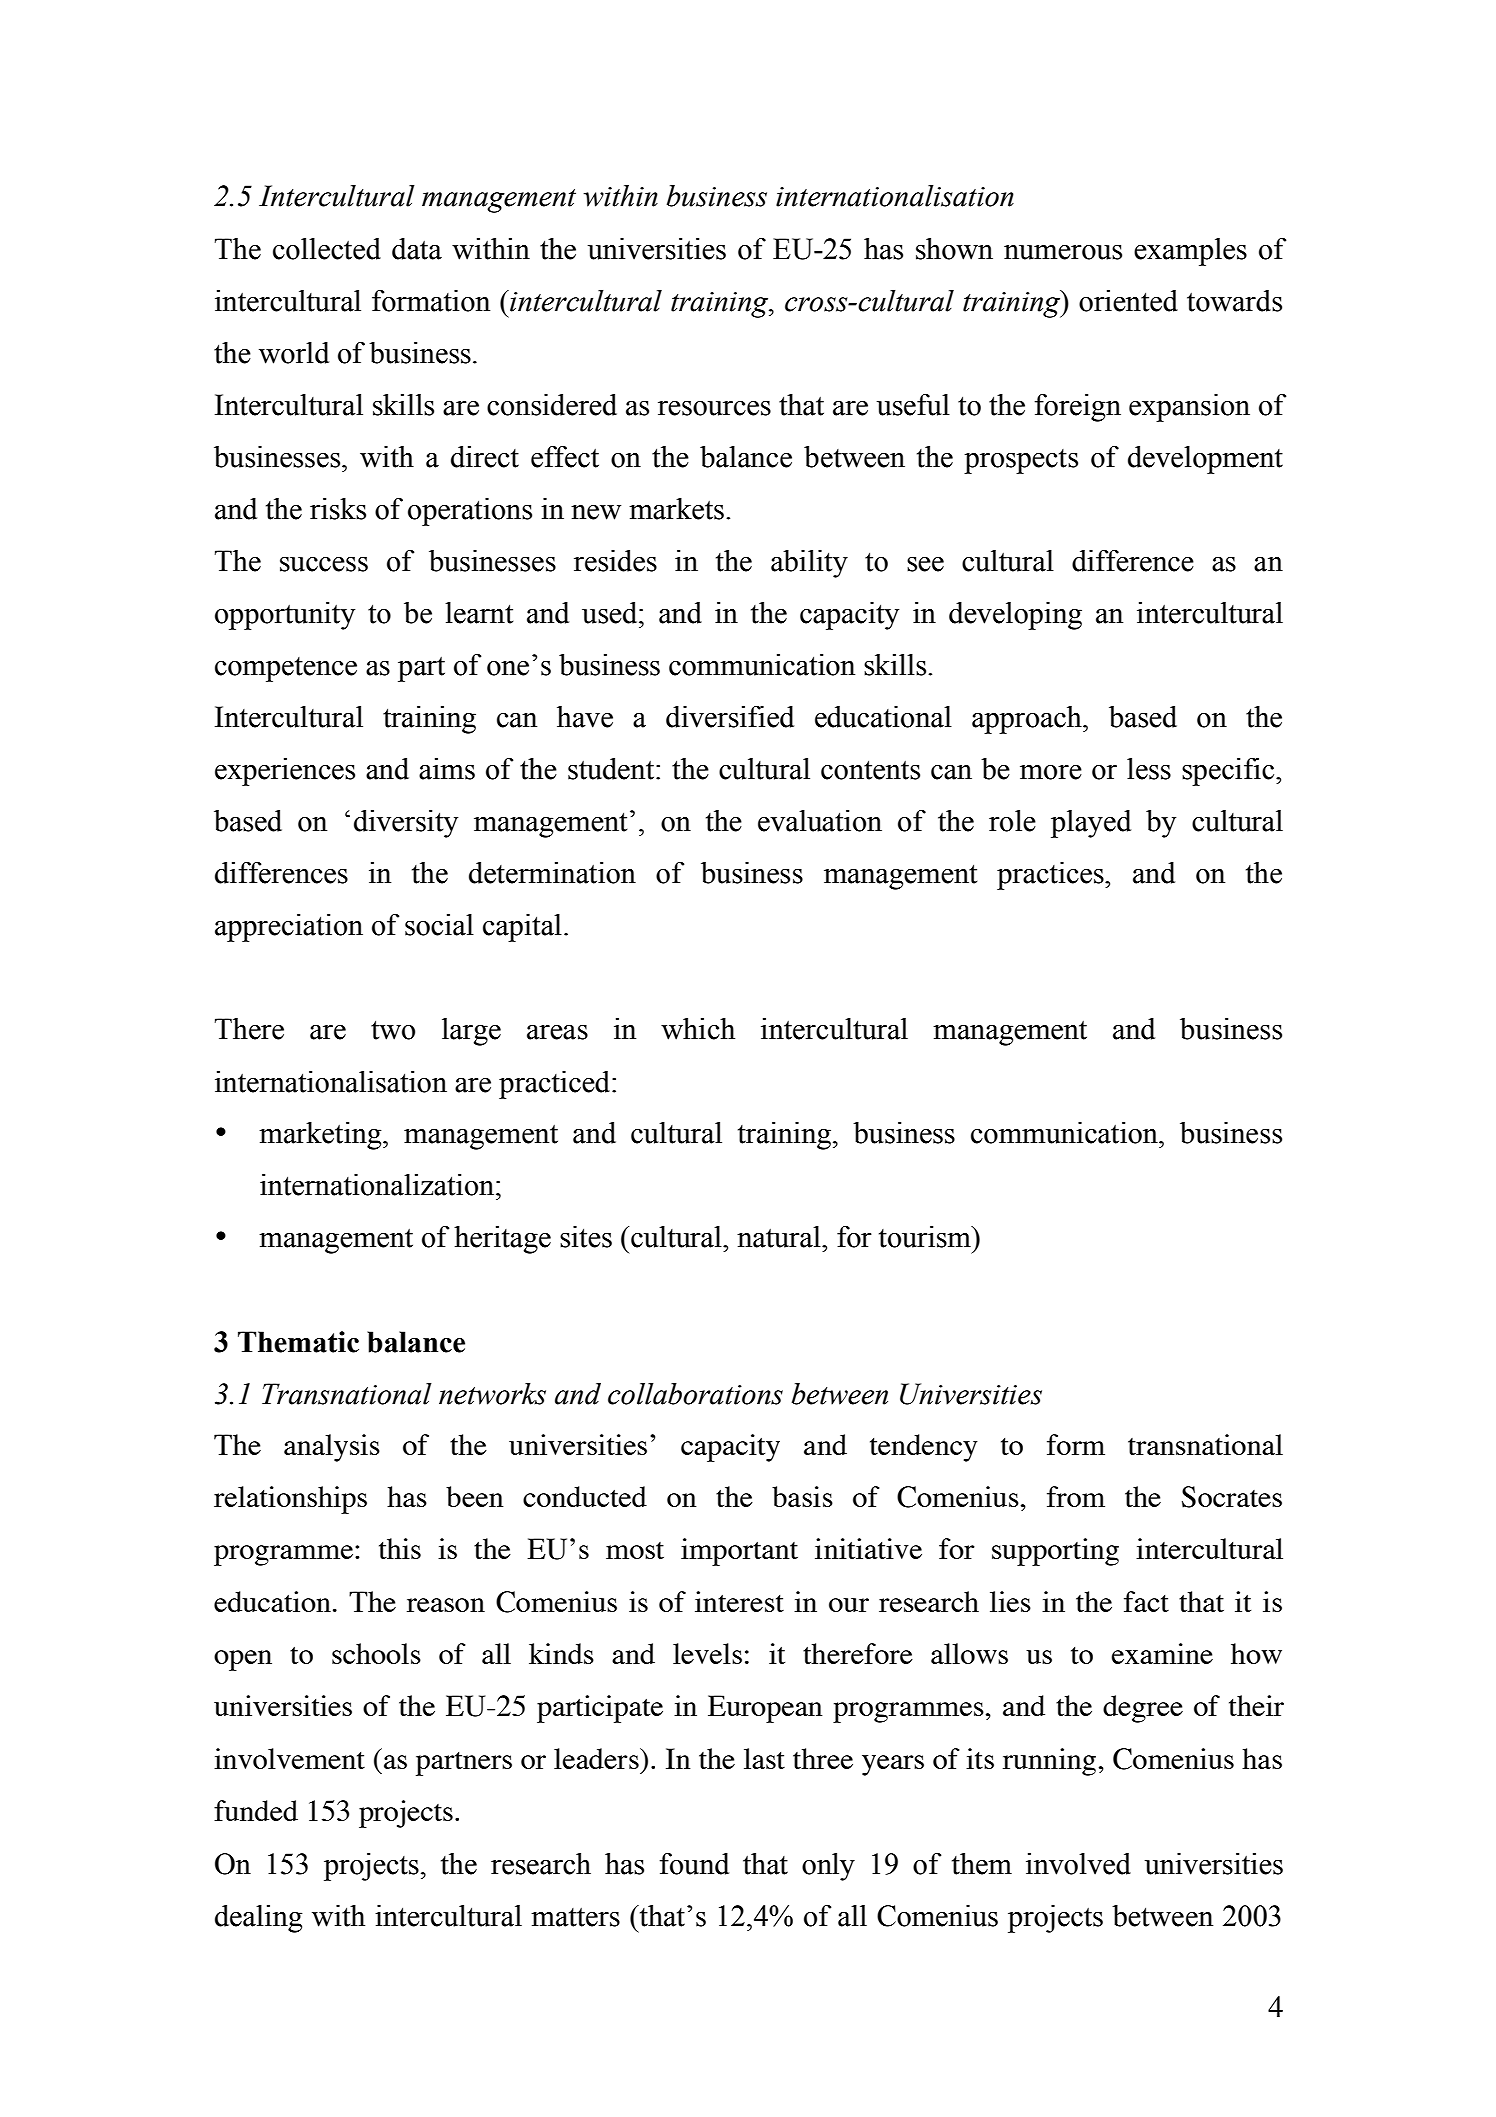  Describe the element at coordinates (694, 1864) in the screenshot. I see `found` at that location.
